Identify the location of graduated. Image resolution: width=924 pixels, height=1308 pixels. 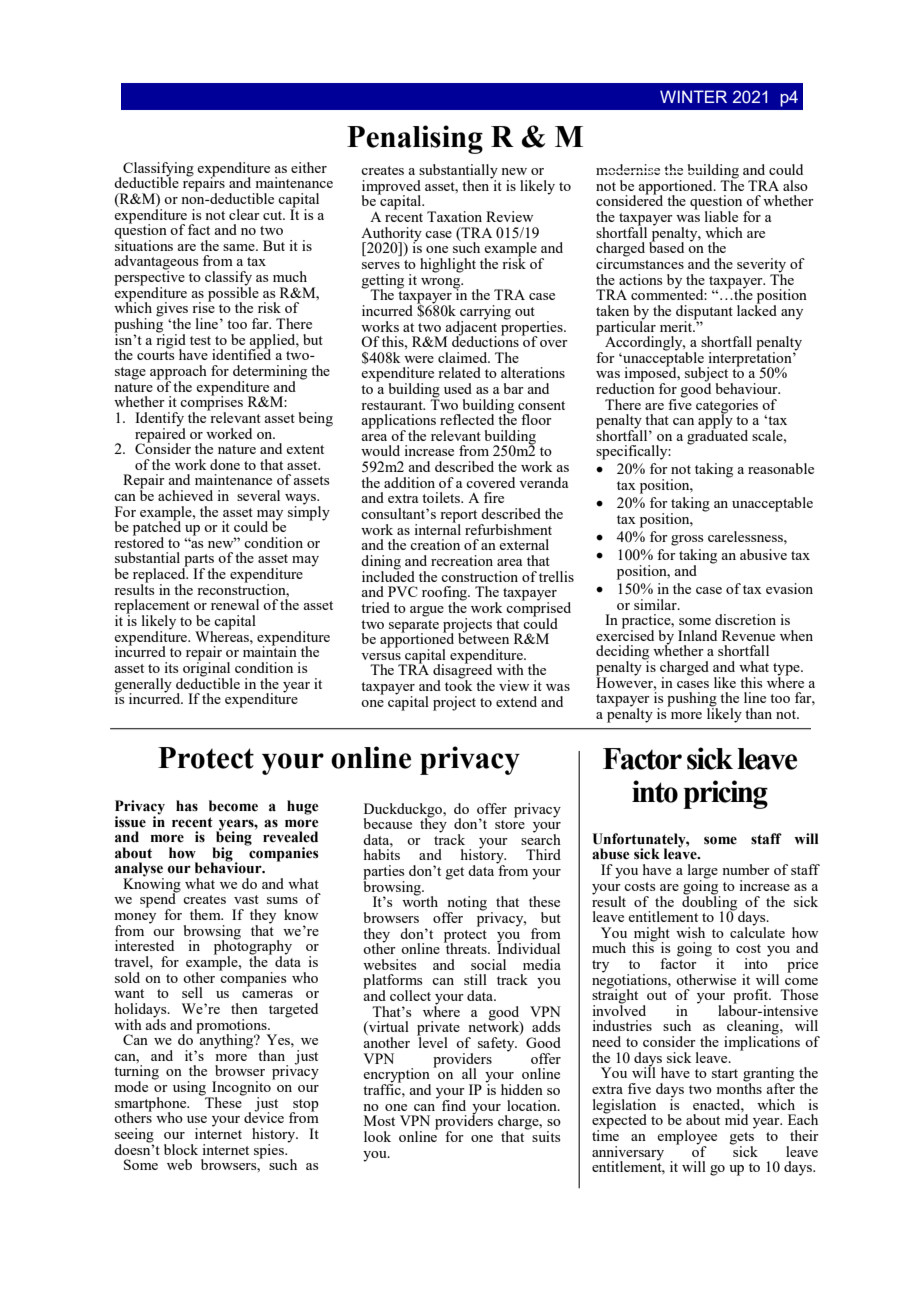
(717, 436).
